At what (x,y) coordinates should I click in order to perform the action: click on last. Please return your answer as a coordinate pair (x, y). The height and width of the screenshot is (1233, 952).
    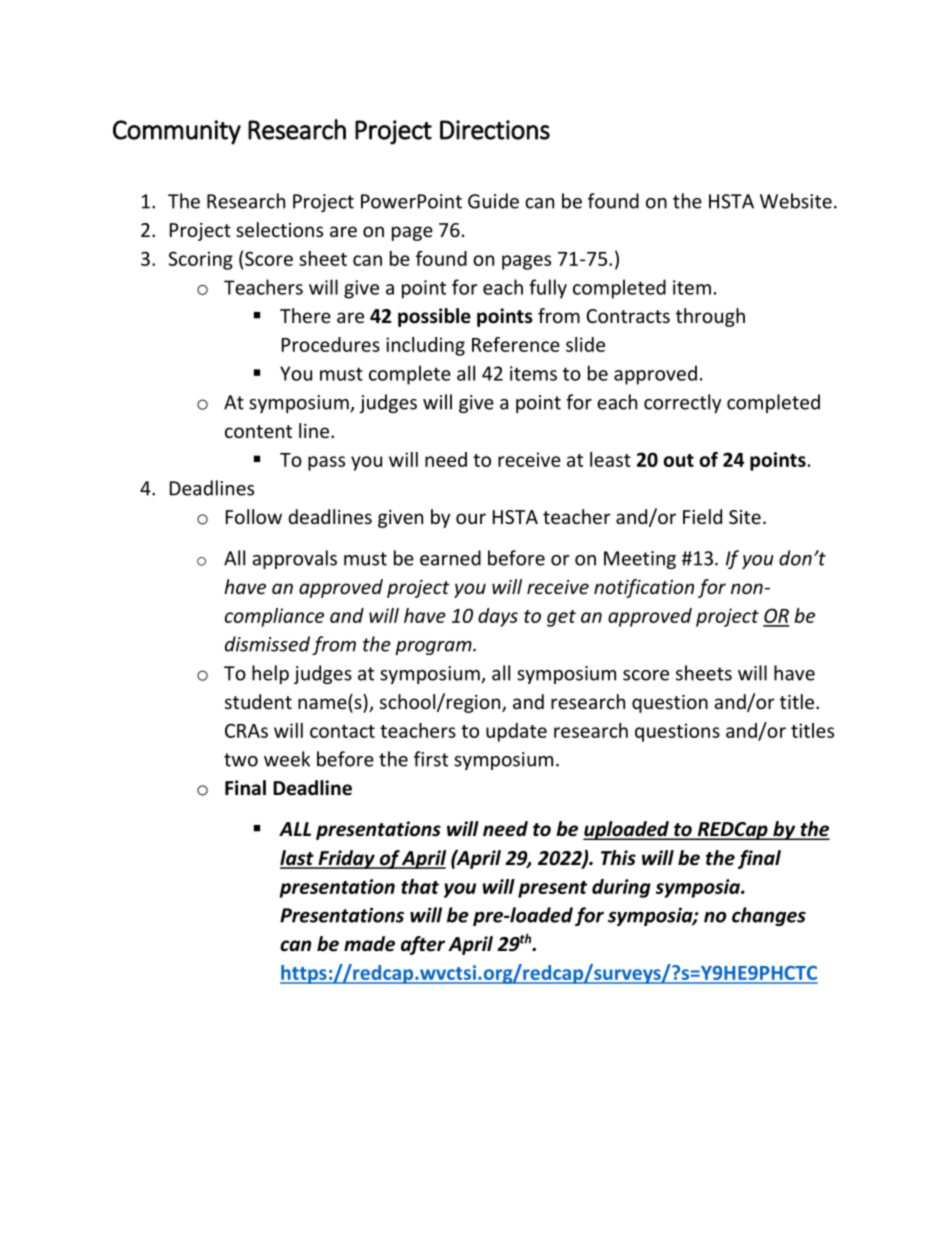
    Looking at the image, I should click on (298, 859).
